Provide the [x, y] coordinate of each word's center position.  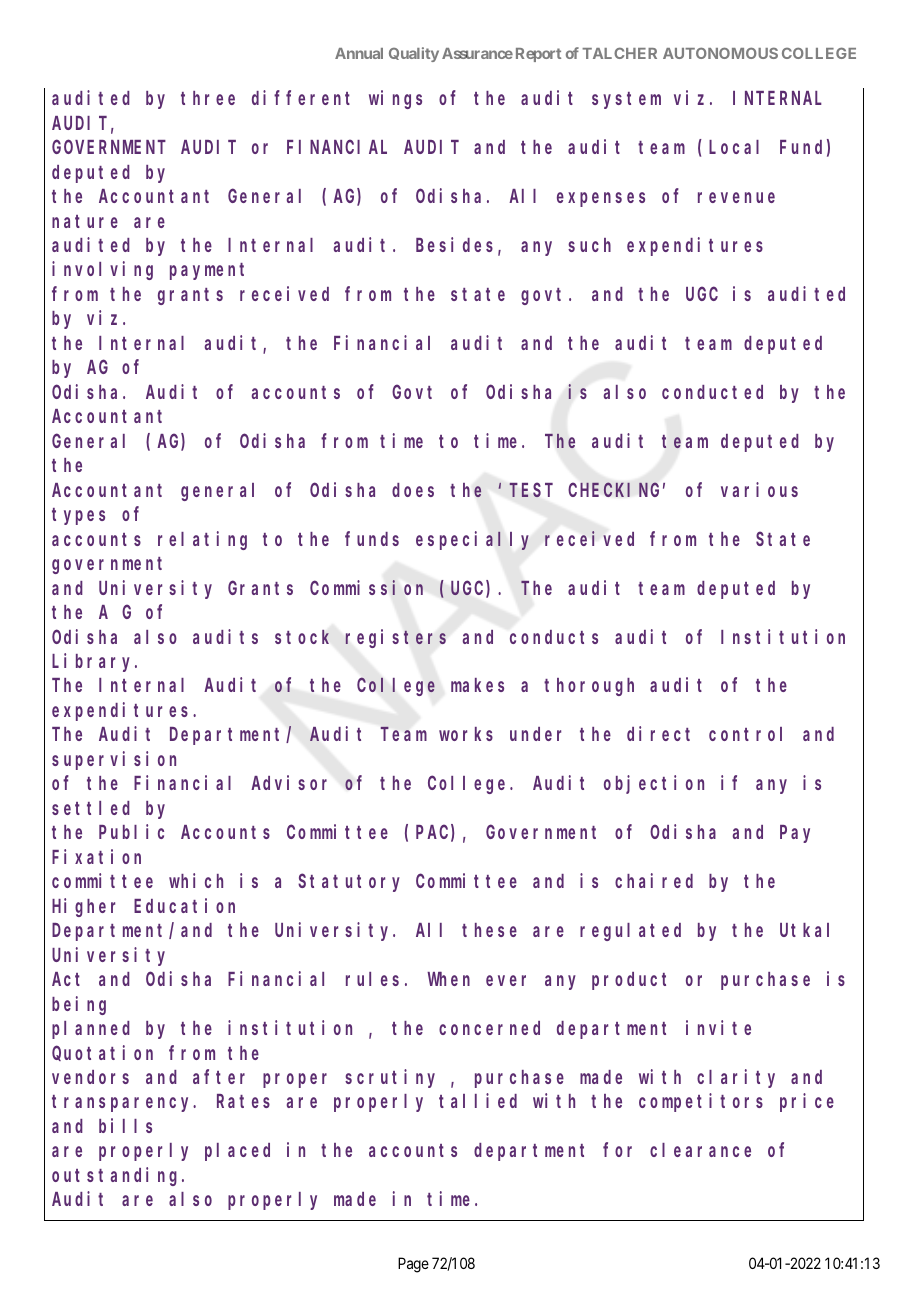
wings [395, 99]
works [466, 734]
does [413, 490]
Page [413, 1265]
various [759, 489]
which [196, 880]
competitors [701, 1103]
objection [654, 785]
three [208, 98]
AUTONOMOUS [720, 53]
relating [202, 540]
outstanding [117, 1176]
